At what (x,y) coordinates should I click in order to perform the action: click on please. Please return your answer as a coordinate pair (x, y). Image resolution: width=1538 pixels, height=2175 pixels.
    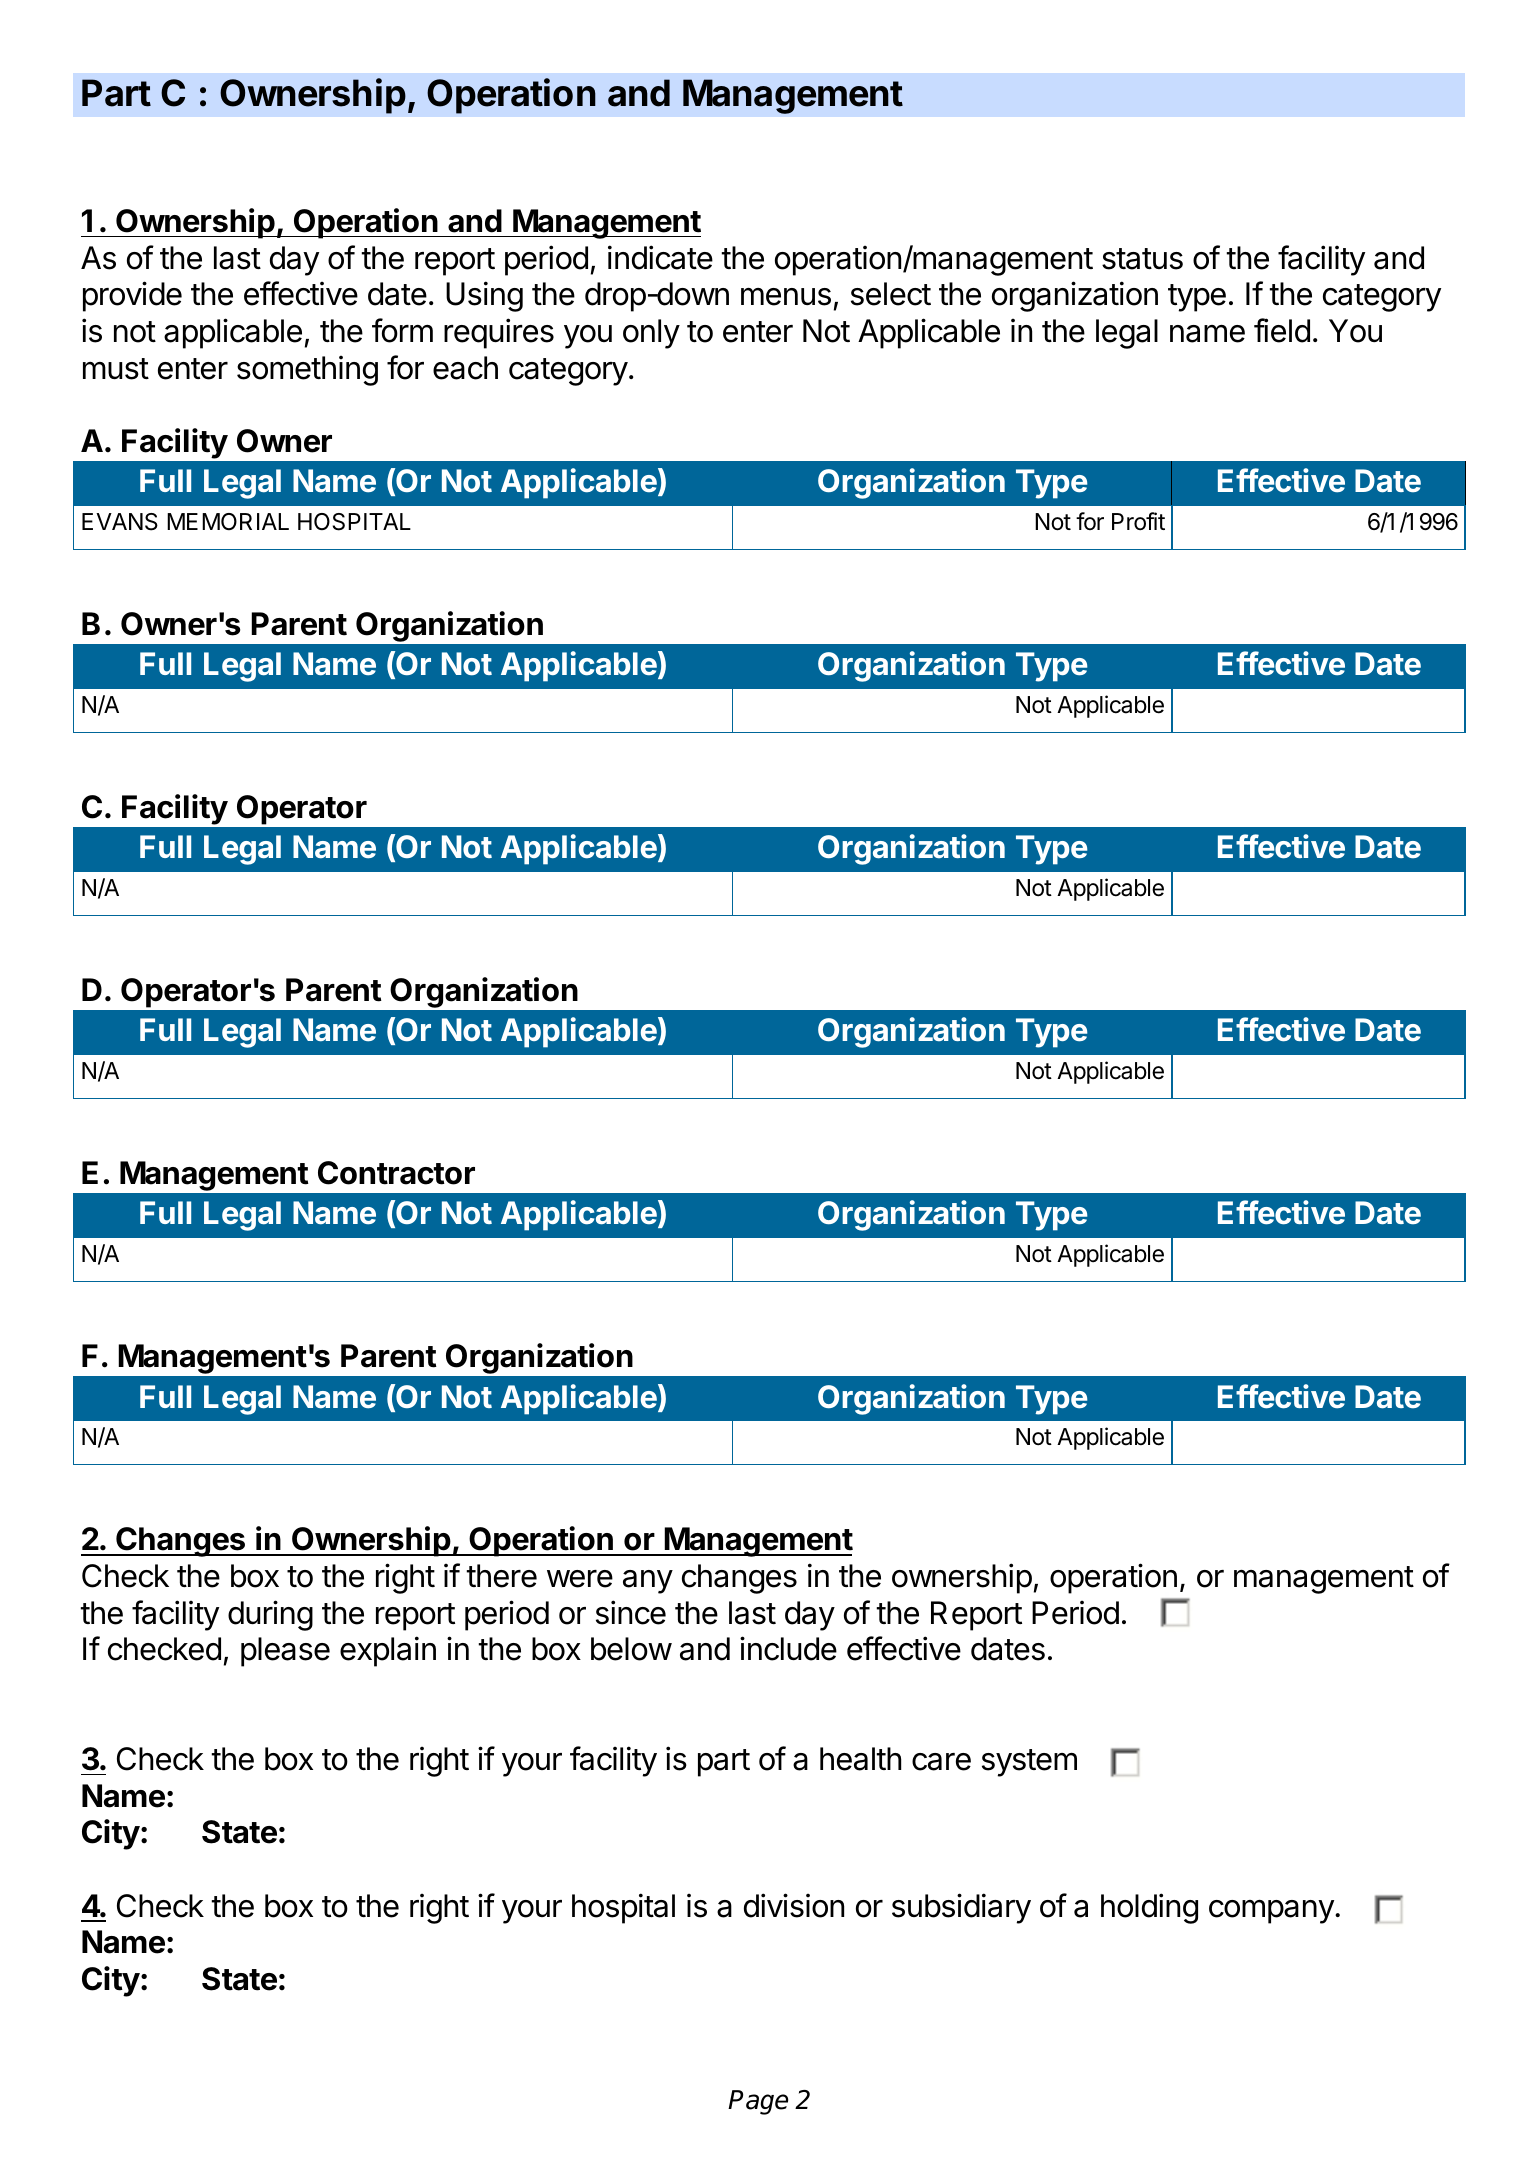
    Looking at the image, I should click on (285, 1652).
